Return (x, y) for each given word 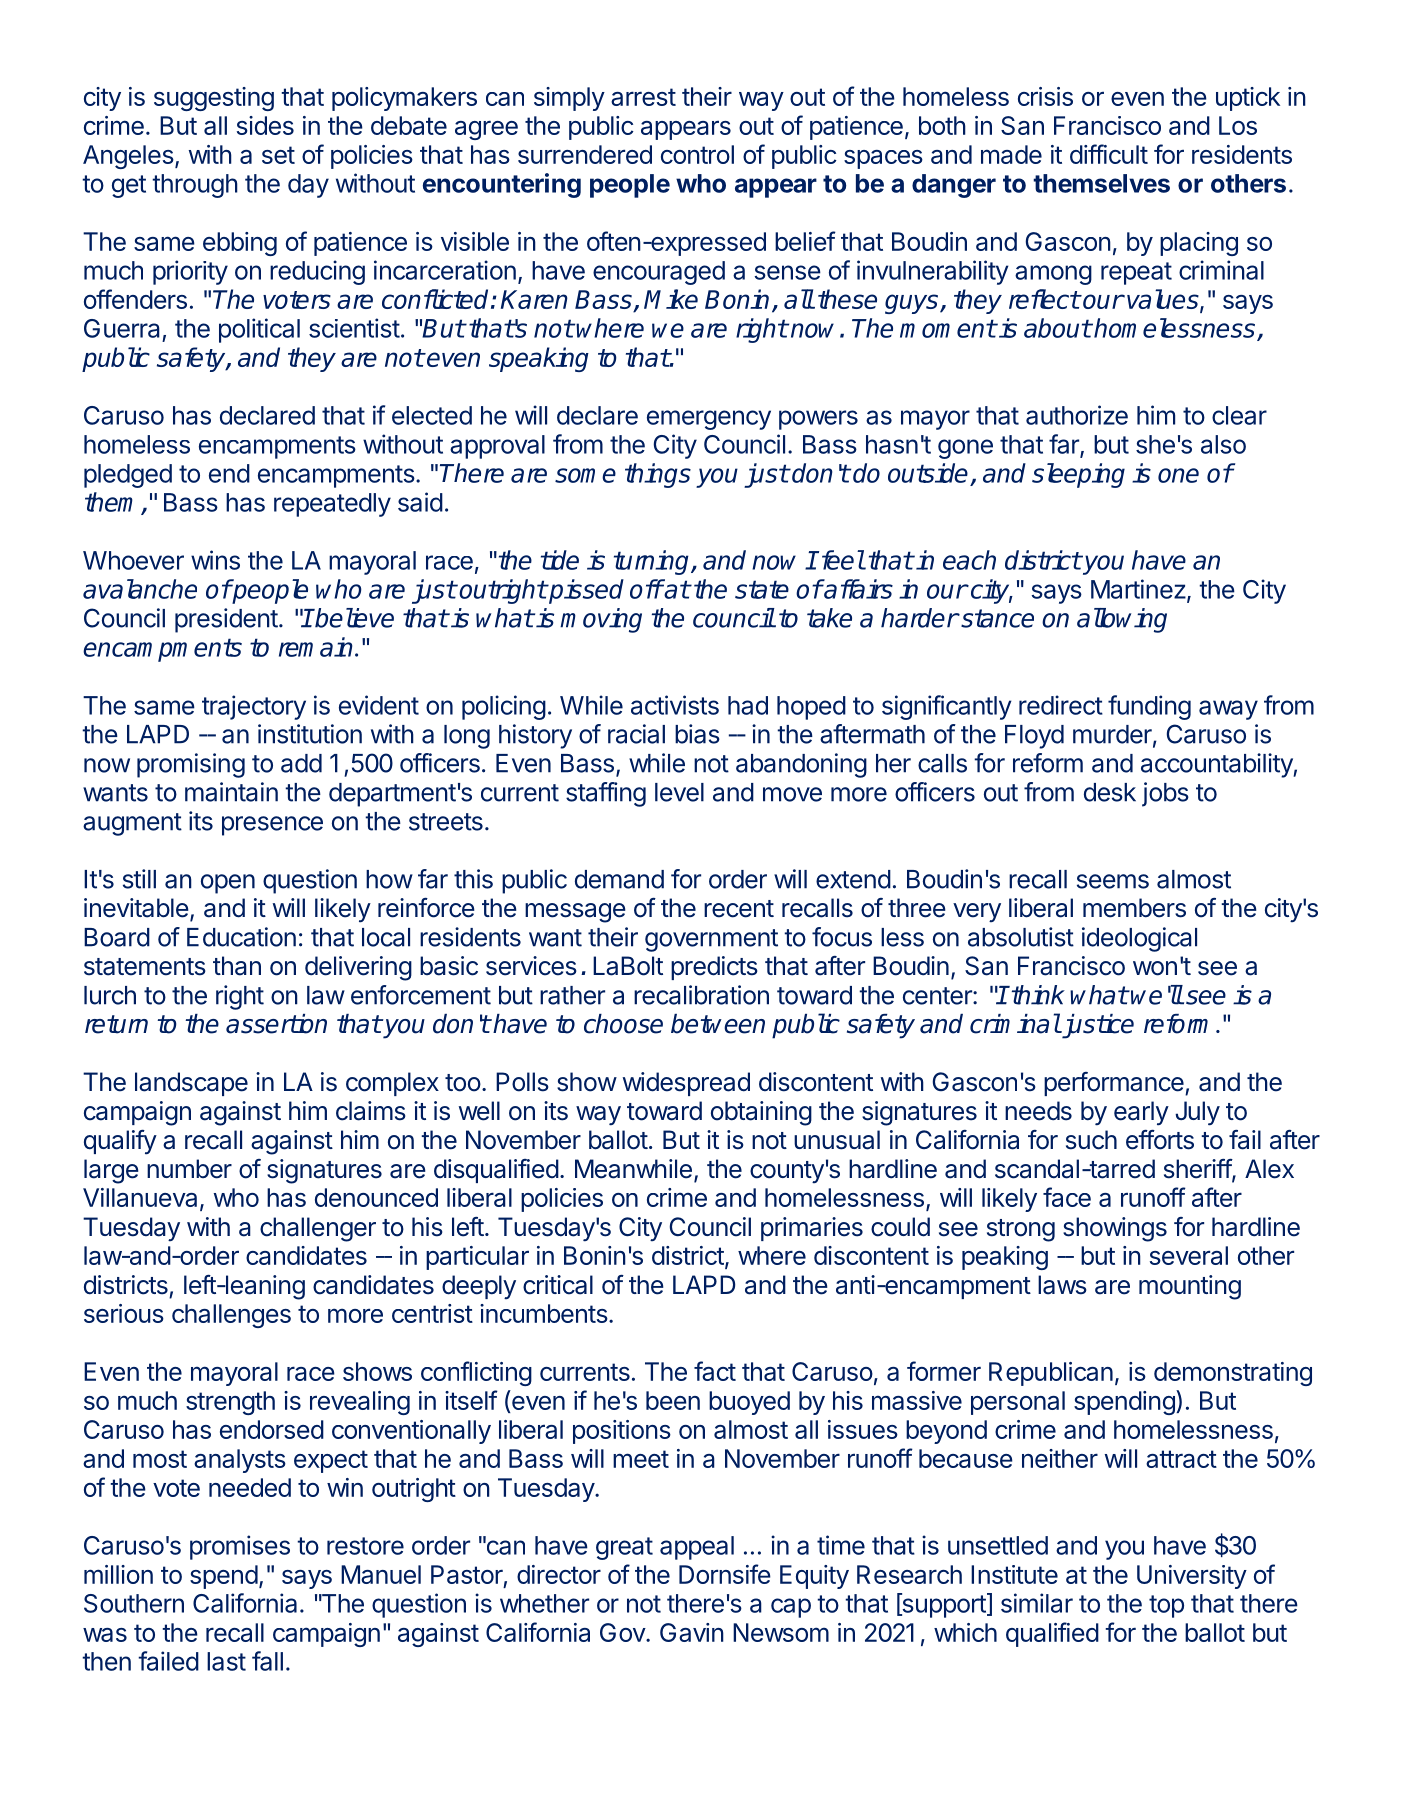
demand (619, 879)
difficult (1109, 154)
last (226, 1661)
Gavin (692, 1632)
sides (265, 125)
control (697, 154)
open (228, 884)
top (1166, 1606)
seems (1113, 881)
